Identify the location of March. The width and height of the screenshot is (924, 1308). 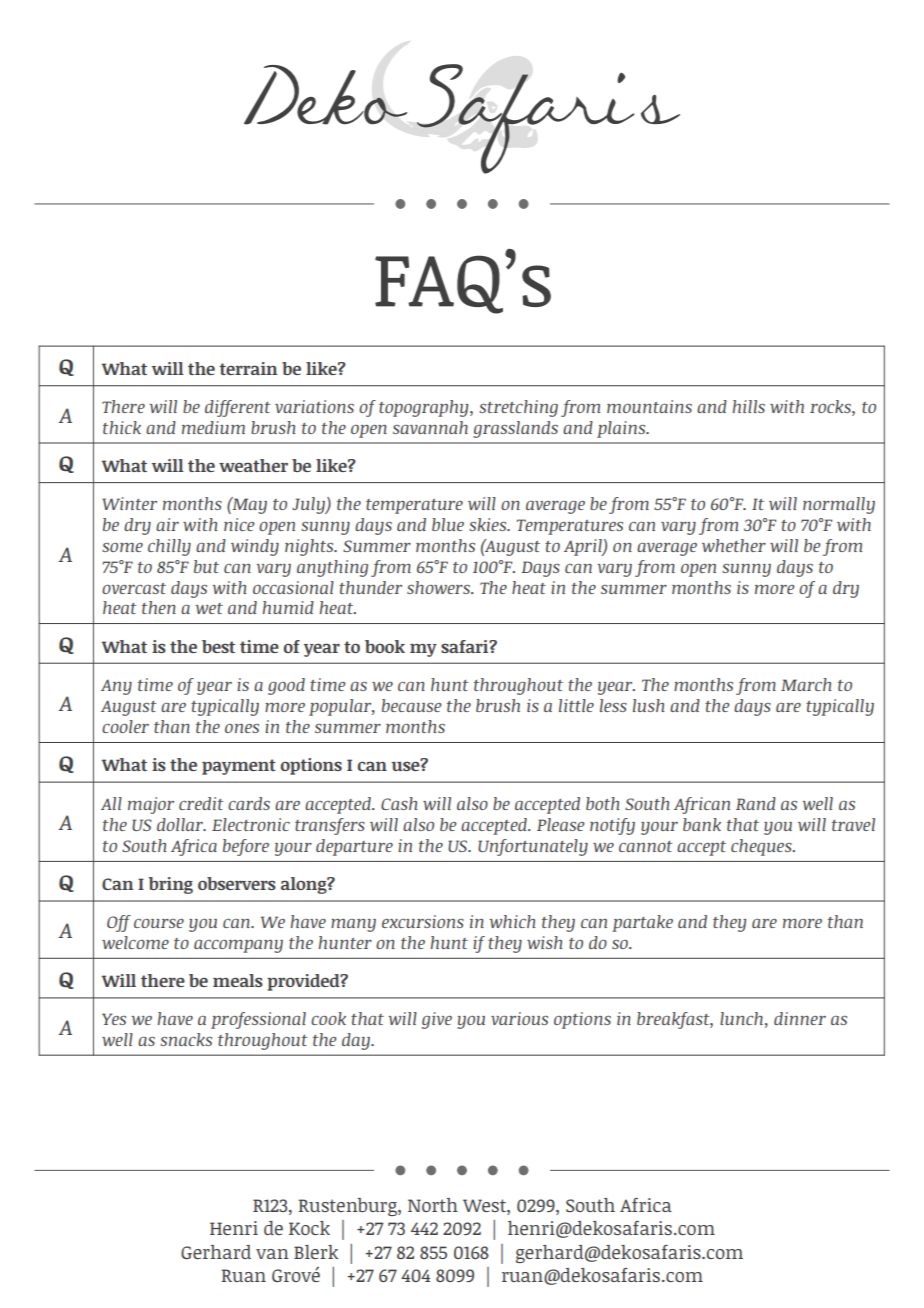
(806, 684).
